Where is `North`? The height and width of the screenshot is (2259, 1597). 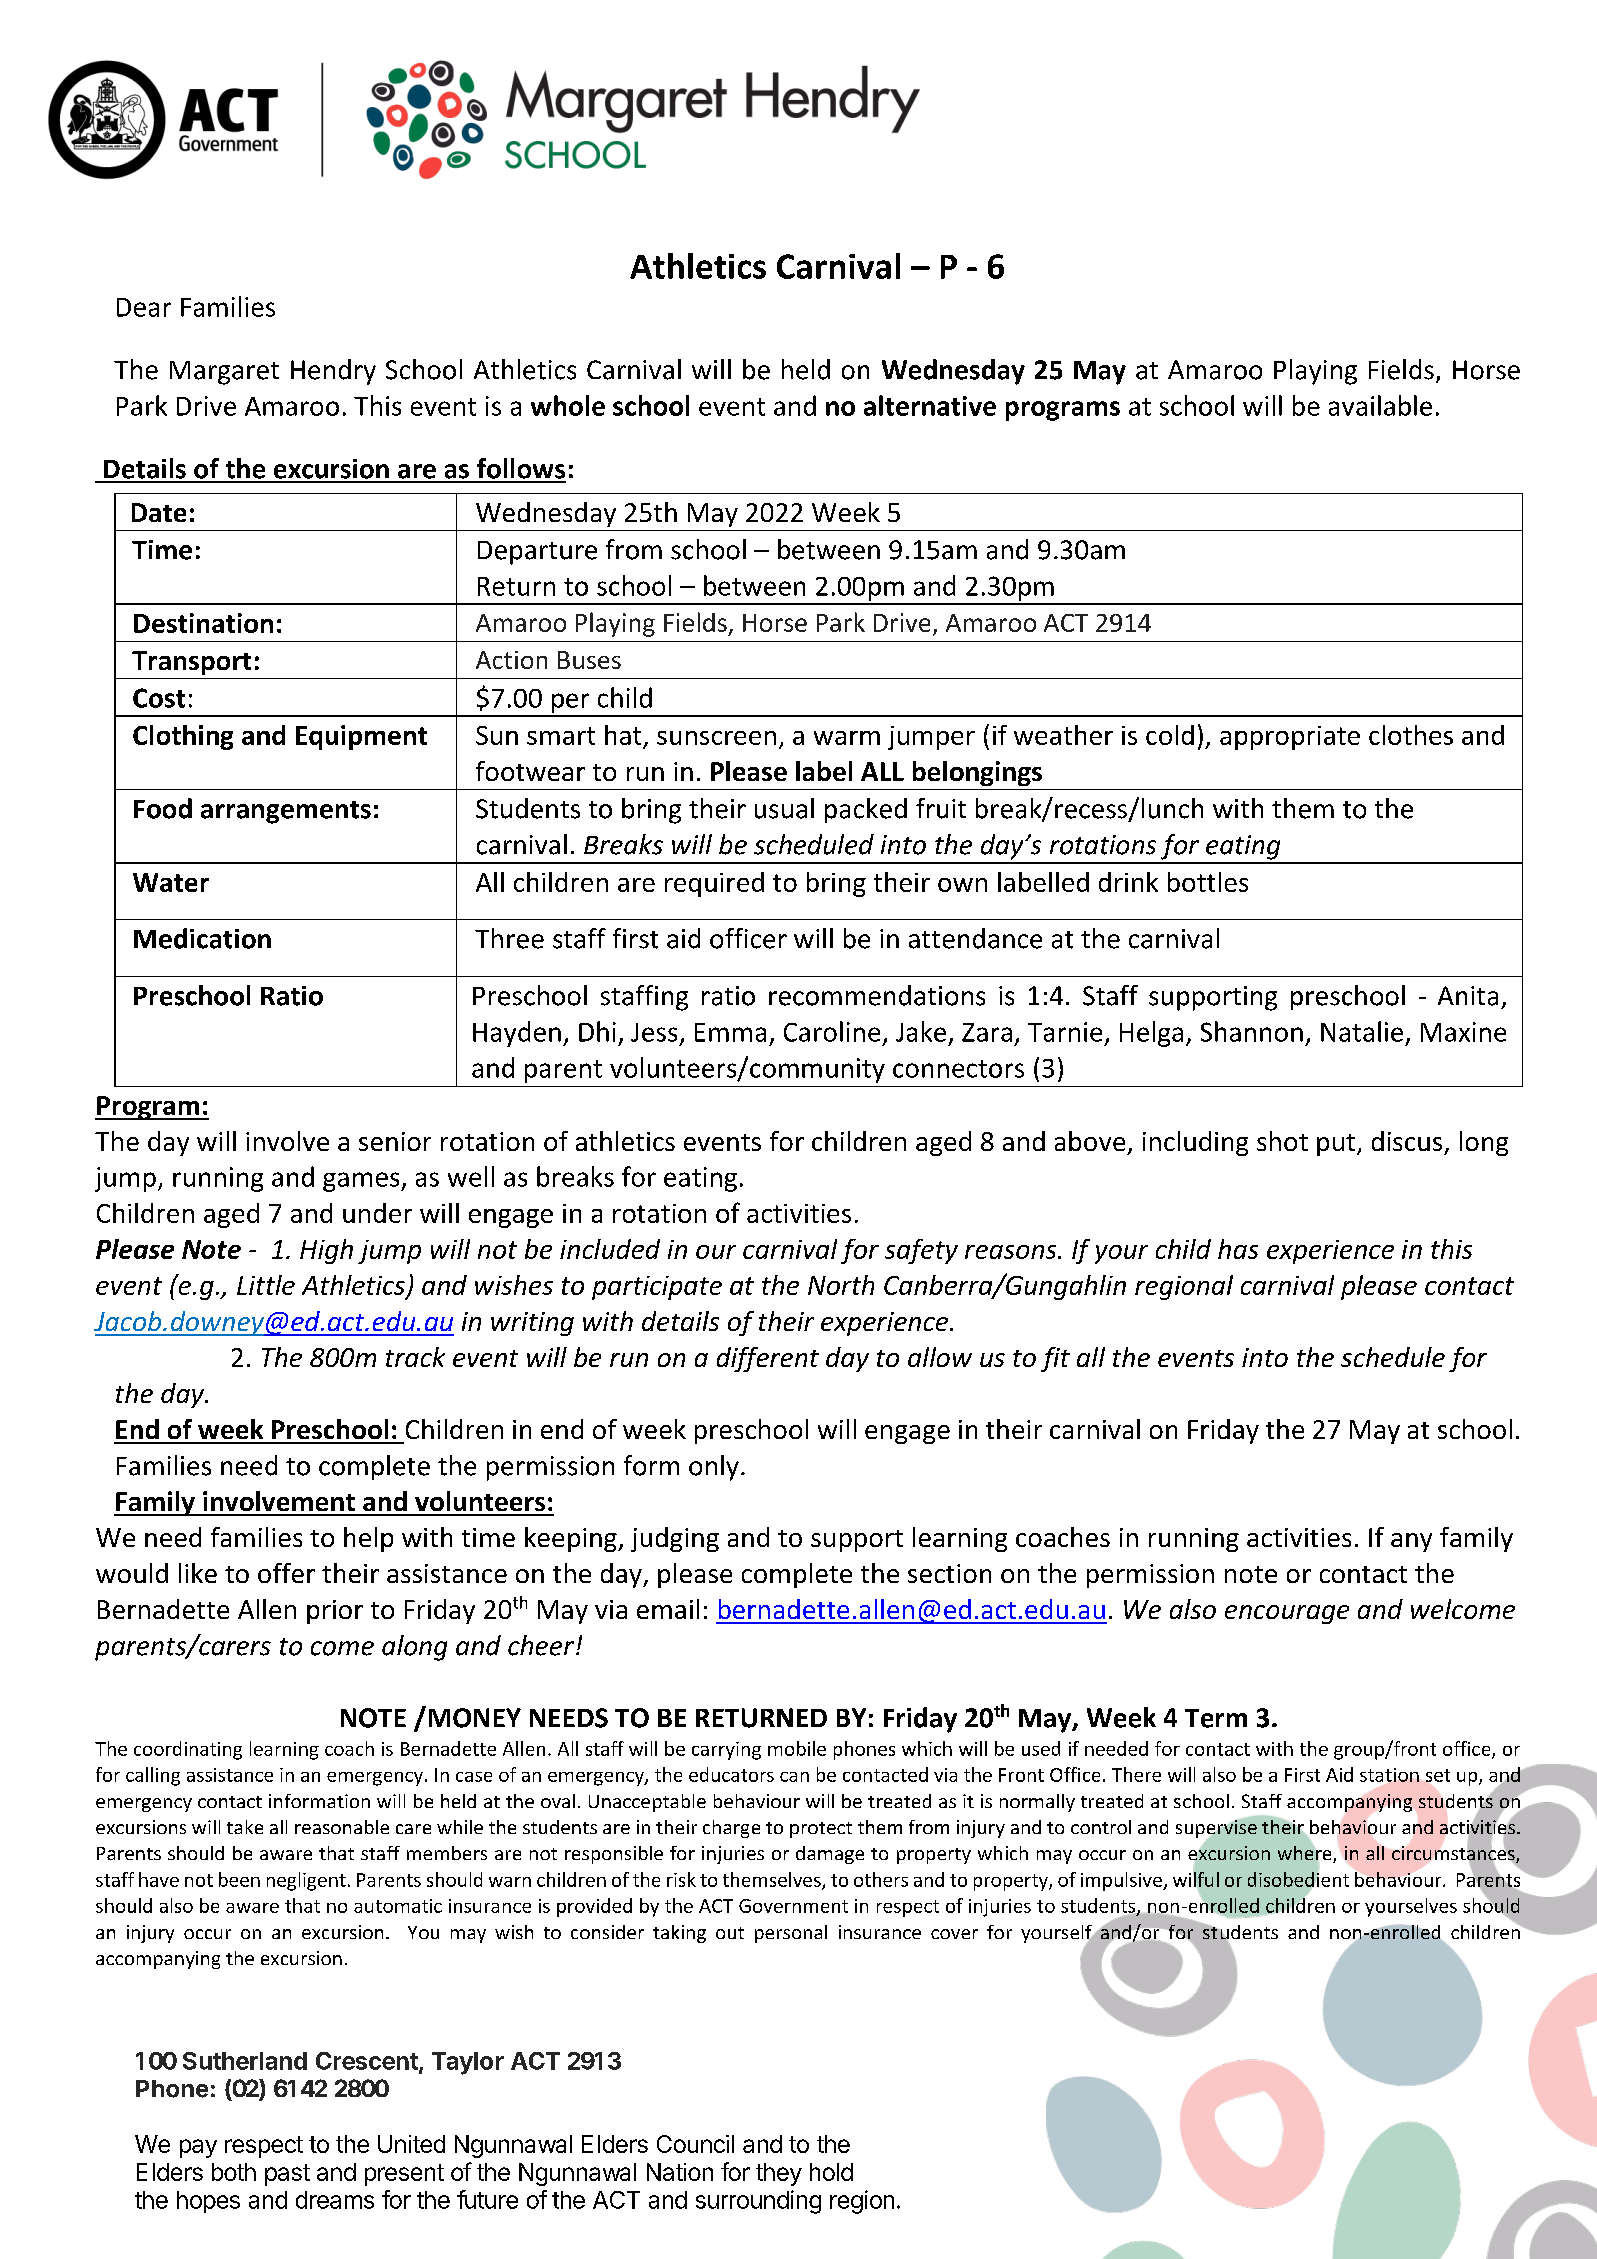
North is located at coordinates (841, 1285).
